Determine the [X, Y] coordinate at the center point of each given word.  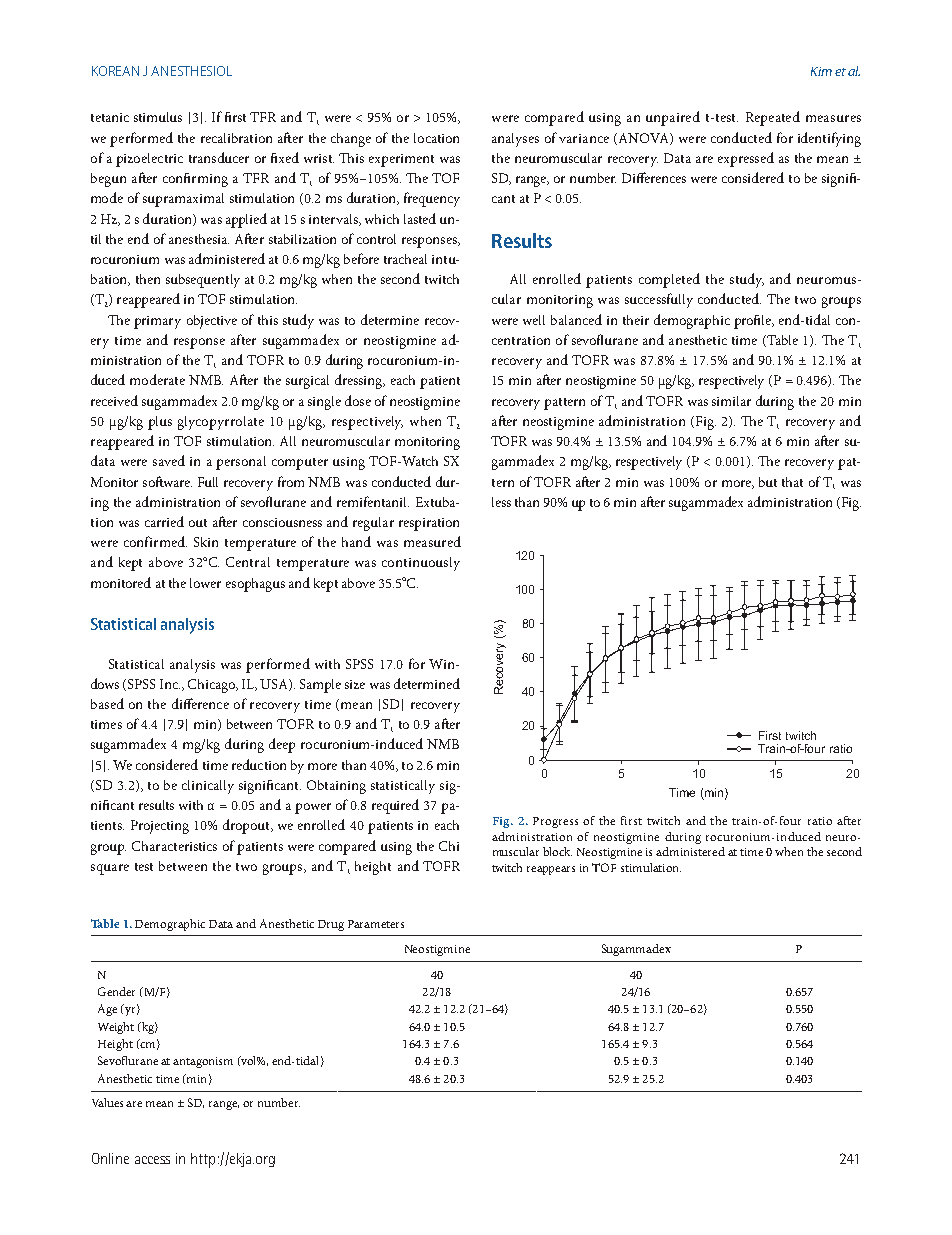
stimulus [158, 117]
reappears [551, 870]
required [395, 806]
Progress [555, 822]
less [501, 502]
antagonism [203, 1062]
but [768, 482]
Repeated [773, 118]
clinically [208, 787]
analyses [515, 140]
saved [169, 460]
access [152, 1160]
